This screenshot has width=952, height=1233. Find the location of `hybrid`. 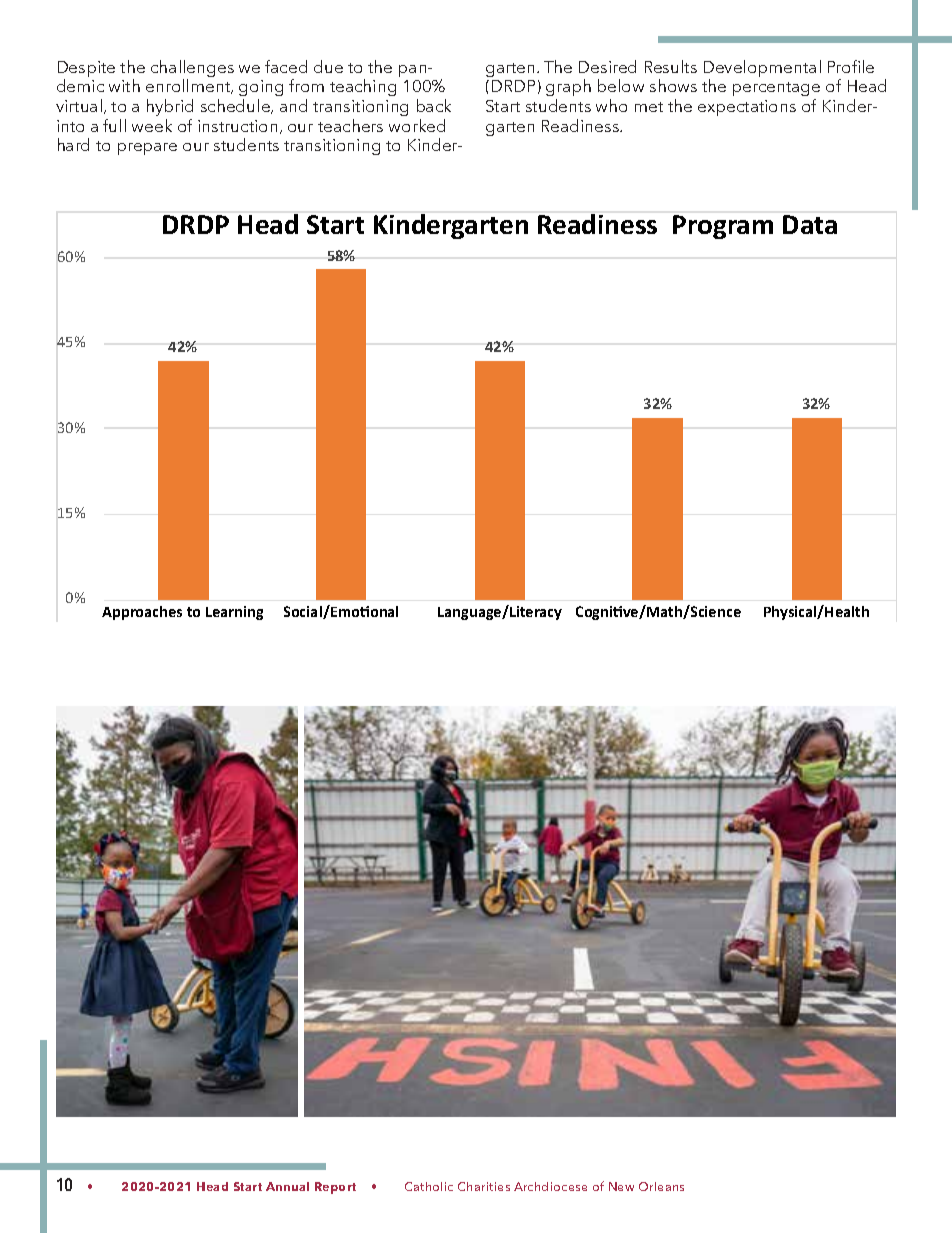

hybrid is located at coordinates (170, 107).
